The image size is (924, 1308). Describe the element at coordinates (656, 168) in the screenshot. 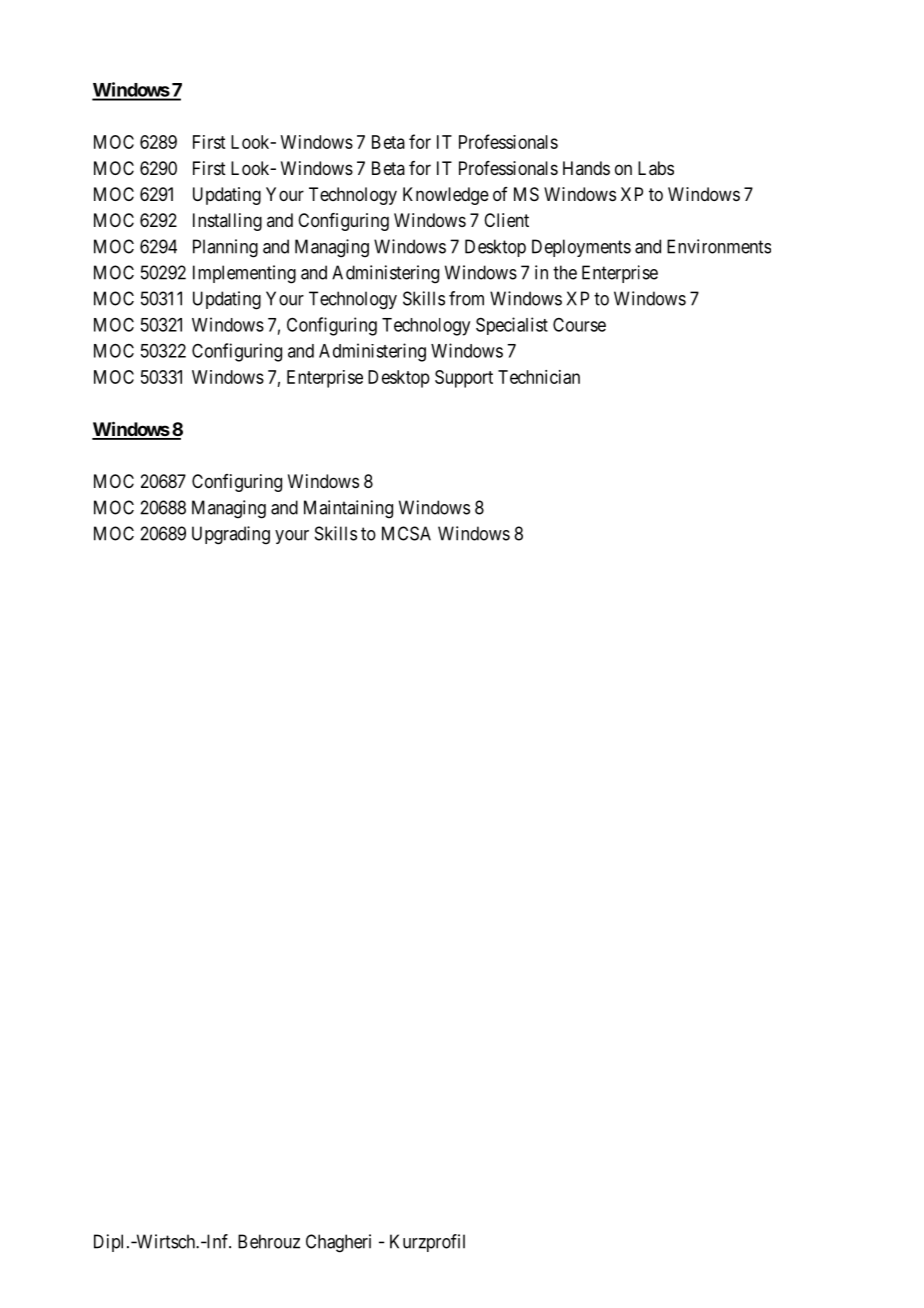

I see `Labs` at that location.
